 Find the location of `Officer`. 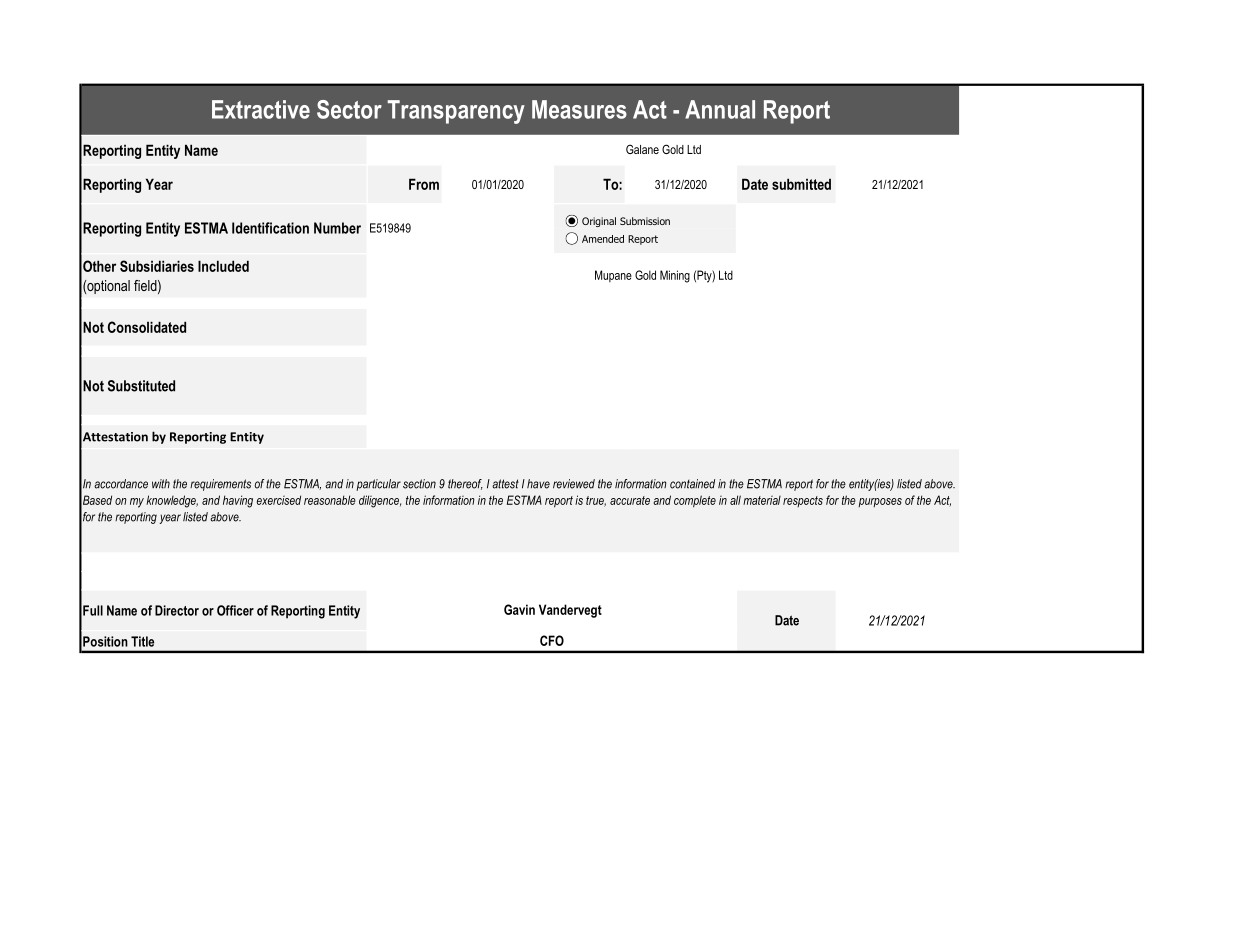

Officer is located at coordinates (235, 610).
